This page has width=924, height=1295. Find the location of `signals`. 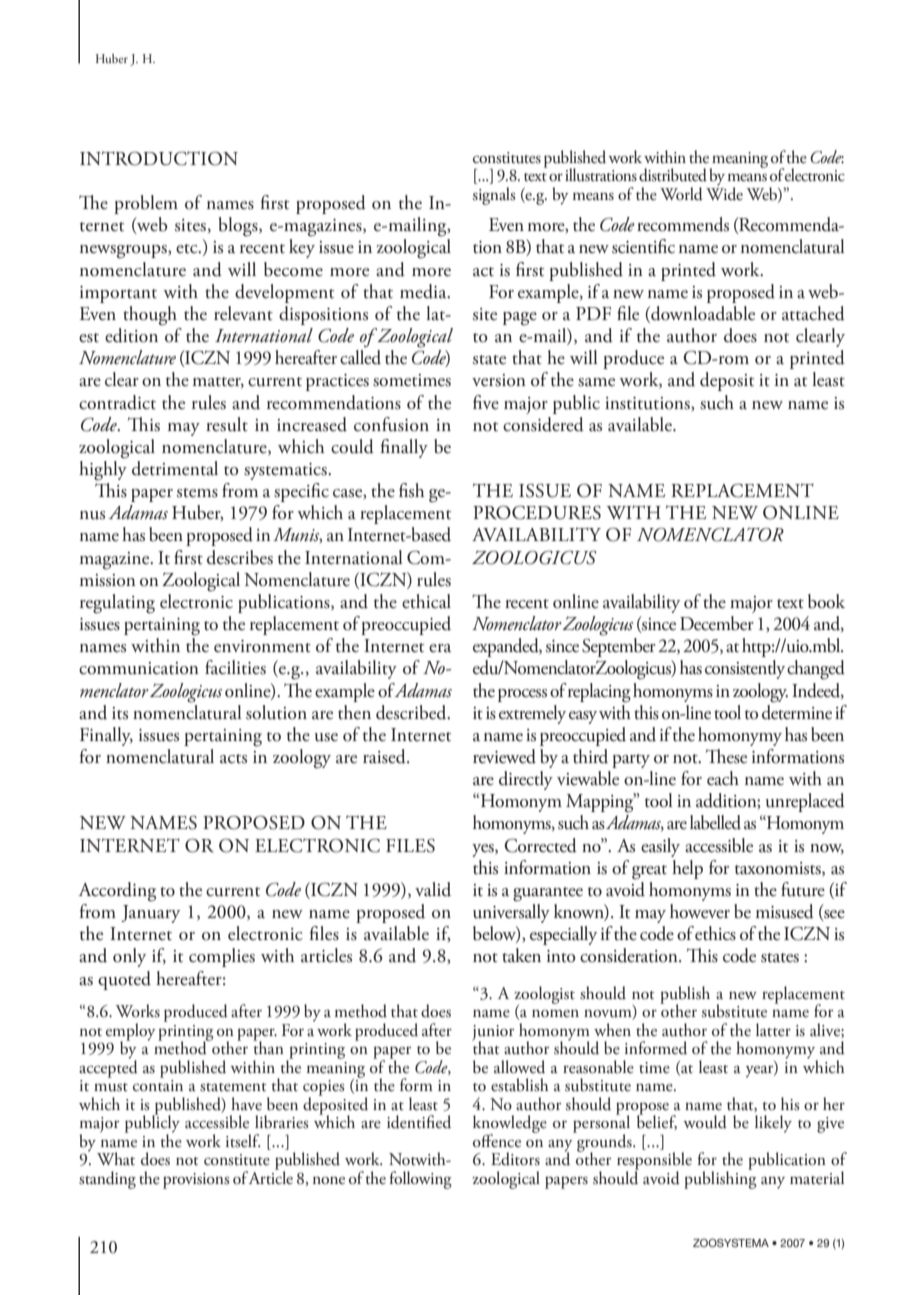

signals is located at coordinates (494, 196).
